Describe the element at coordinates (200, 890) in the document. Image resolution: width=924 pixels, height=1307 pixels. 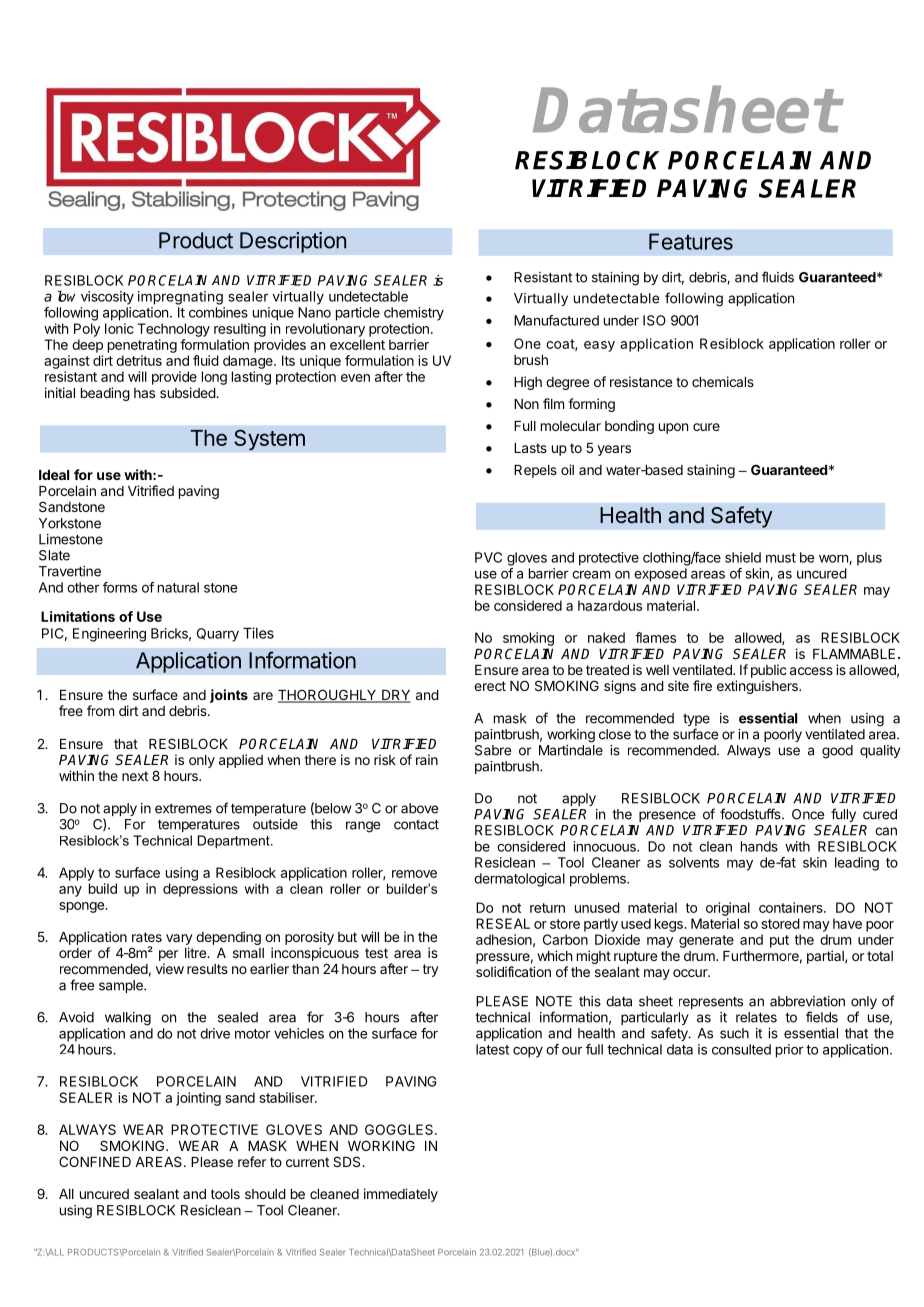
I see `depressions` at that location.
